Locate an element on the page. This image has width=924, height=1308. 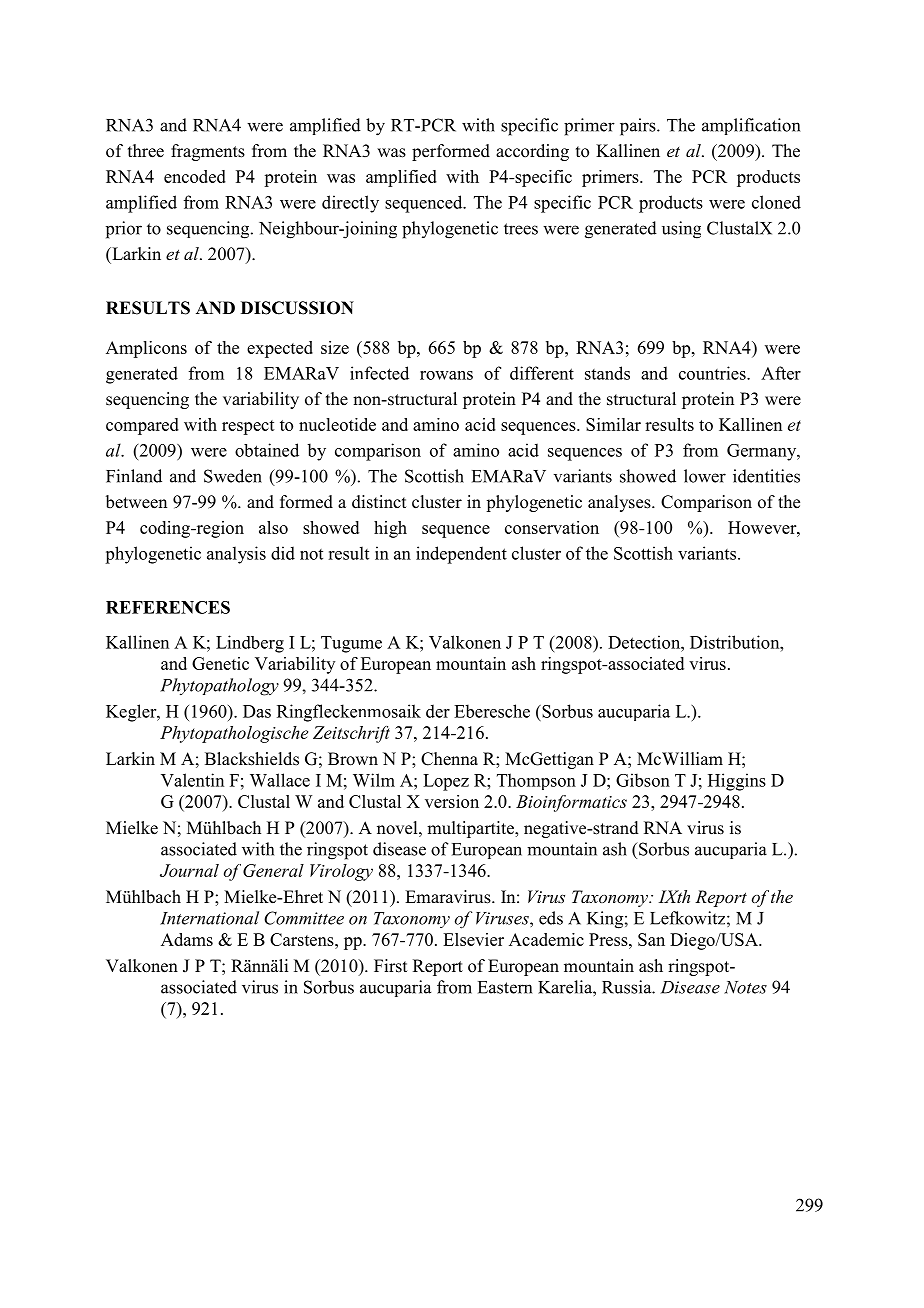
Higgins is located at coordinates (737, 782).
